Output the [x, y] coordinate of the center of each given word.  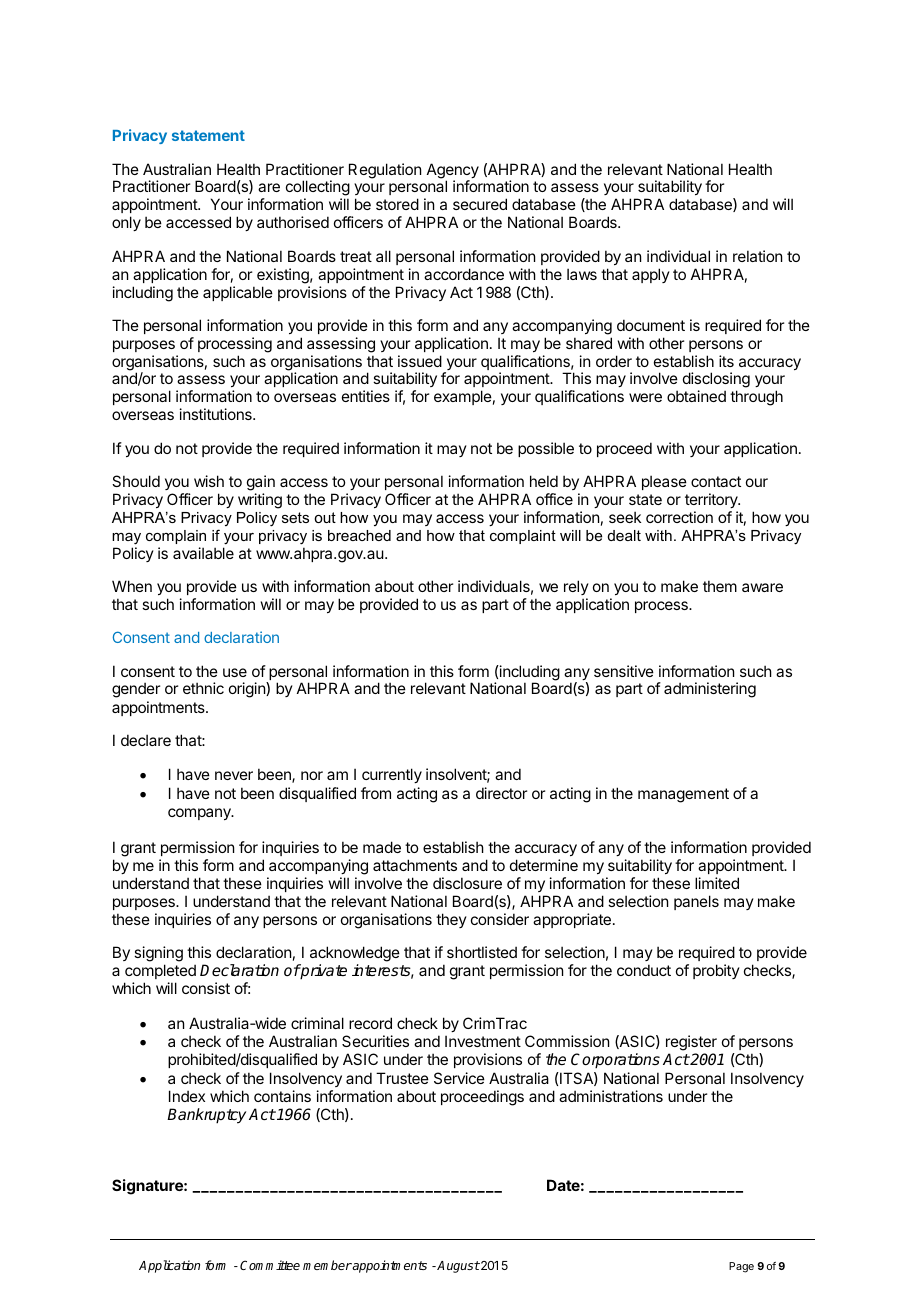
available [203, 553]
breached [359, 535]
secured [480, 204]
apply [651, 275]
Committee [270, 1265]
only [126, 223]
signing [158, 955]
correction [679, 517]
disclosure [467, 883]
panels [696, 902]
